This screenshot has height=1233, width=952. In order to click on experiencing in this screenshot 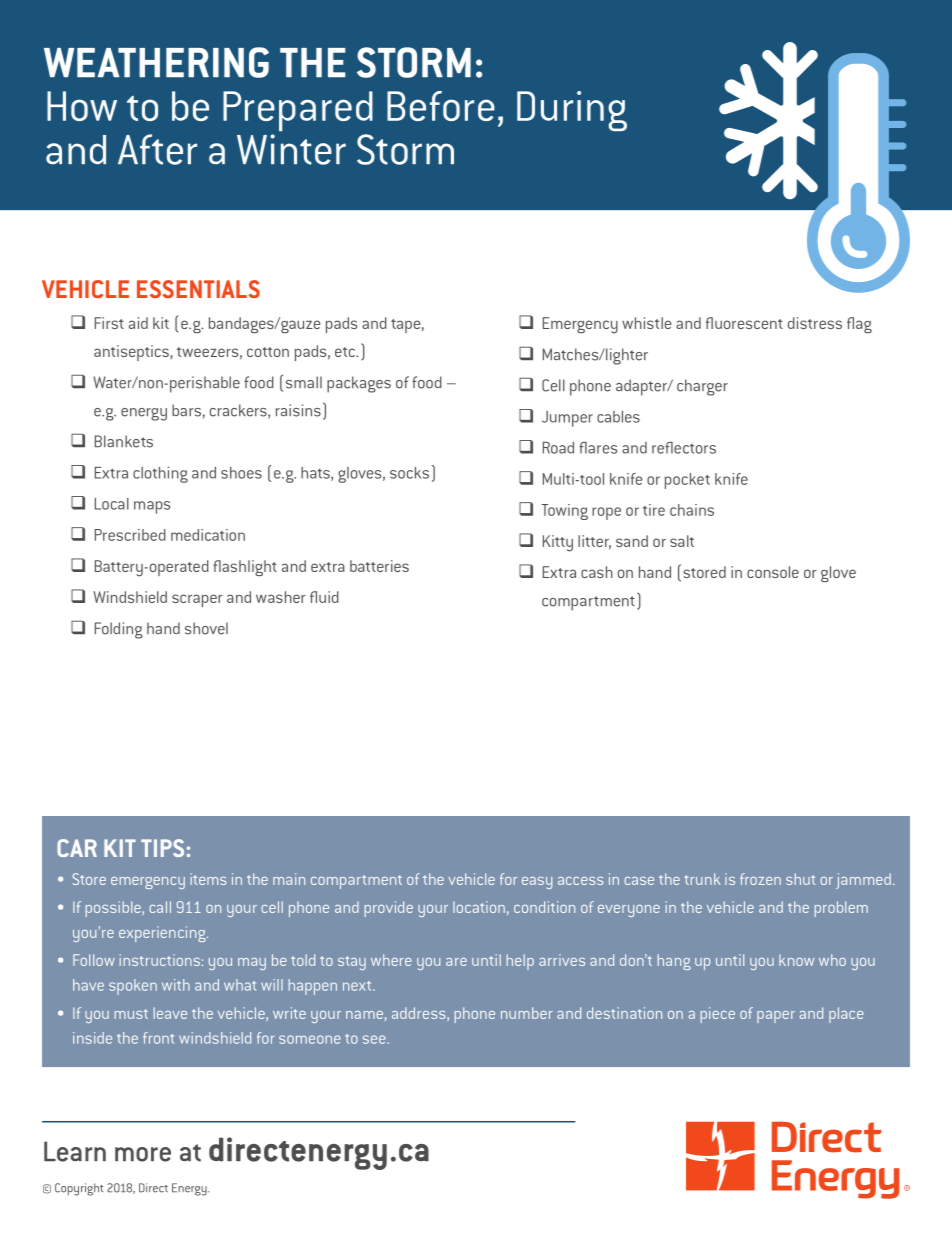, I will do `click(163, 934)`.
